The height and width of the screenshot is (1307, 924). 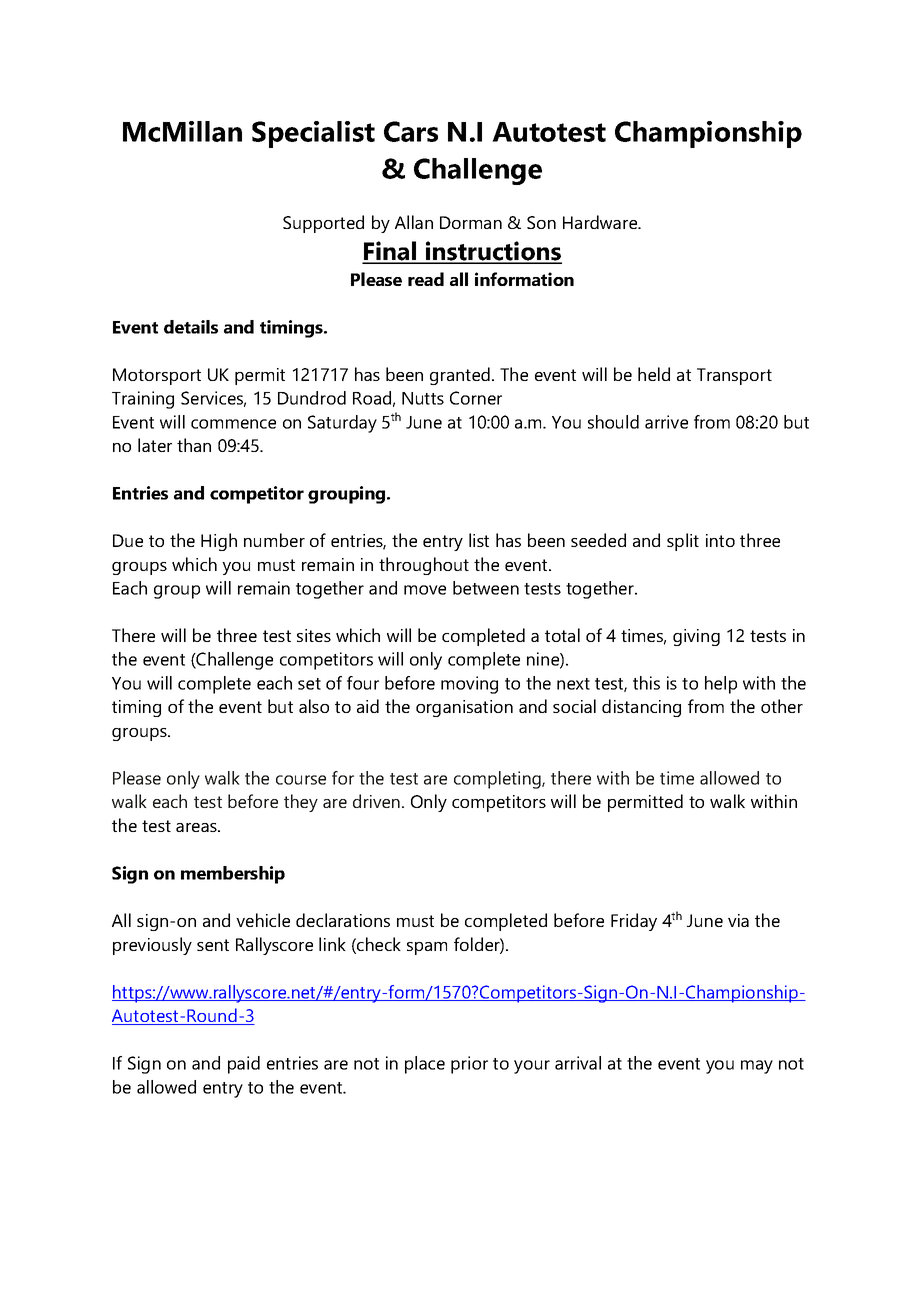 I want to click on arrival, so click(x=578, y=1063).
